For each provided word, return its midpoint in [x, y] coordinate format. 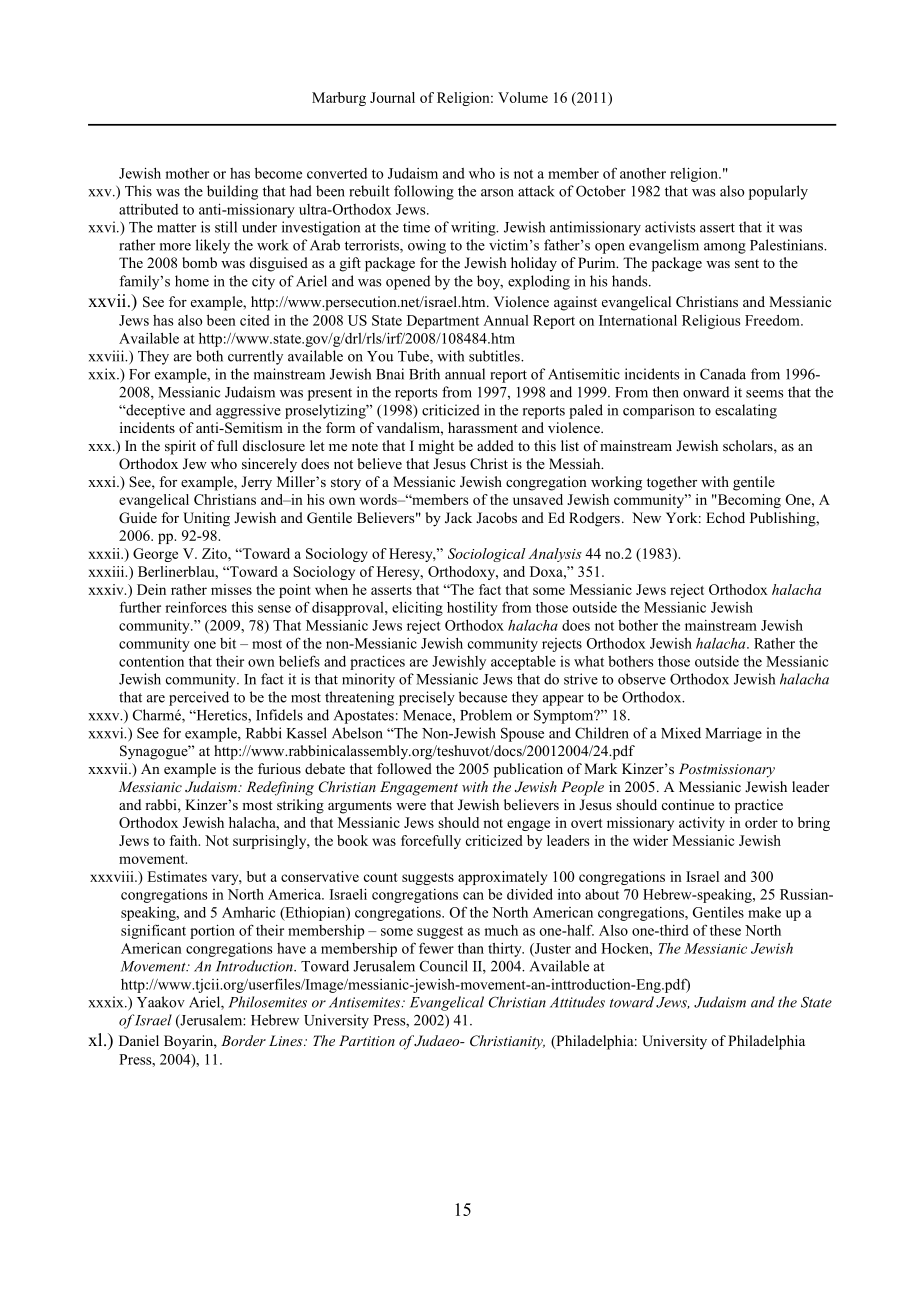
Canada [723, 374]
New [646, 517]
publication [528, 770]
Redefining [280, 788]
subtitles [495, 356]
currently [255, 357]
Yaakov [161, 1002]
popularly [778, 192]
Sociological [487, 555]
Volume [523, 97]
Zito [215, 553]
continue [688, 804]
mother [187, 173]
